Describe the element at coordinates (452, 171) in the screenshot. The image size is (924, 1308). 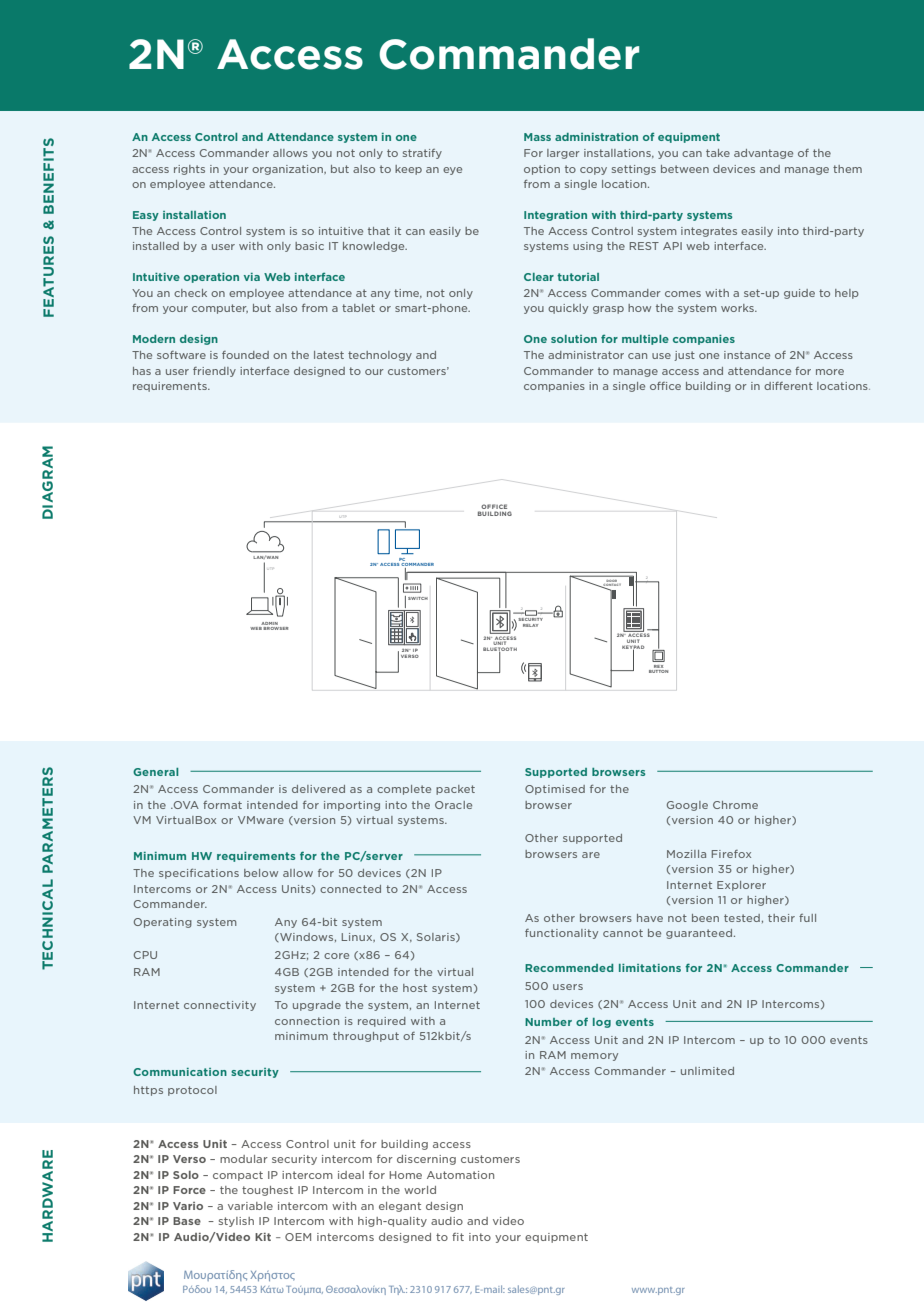
I see `eye` at that location.
